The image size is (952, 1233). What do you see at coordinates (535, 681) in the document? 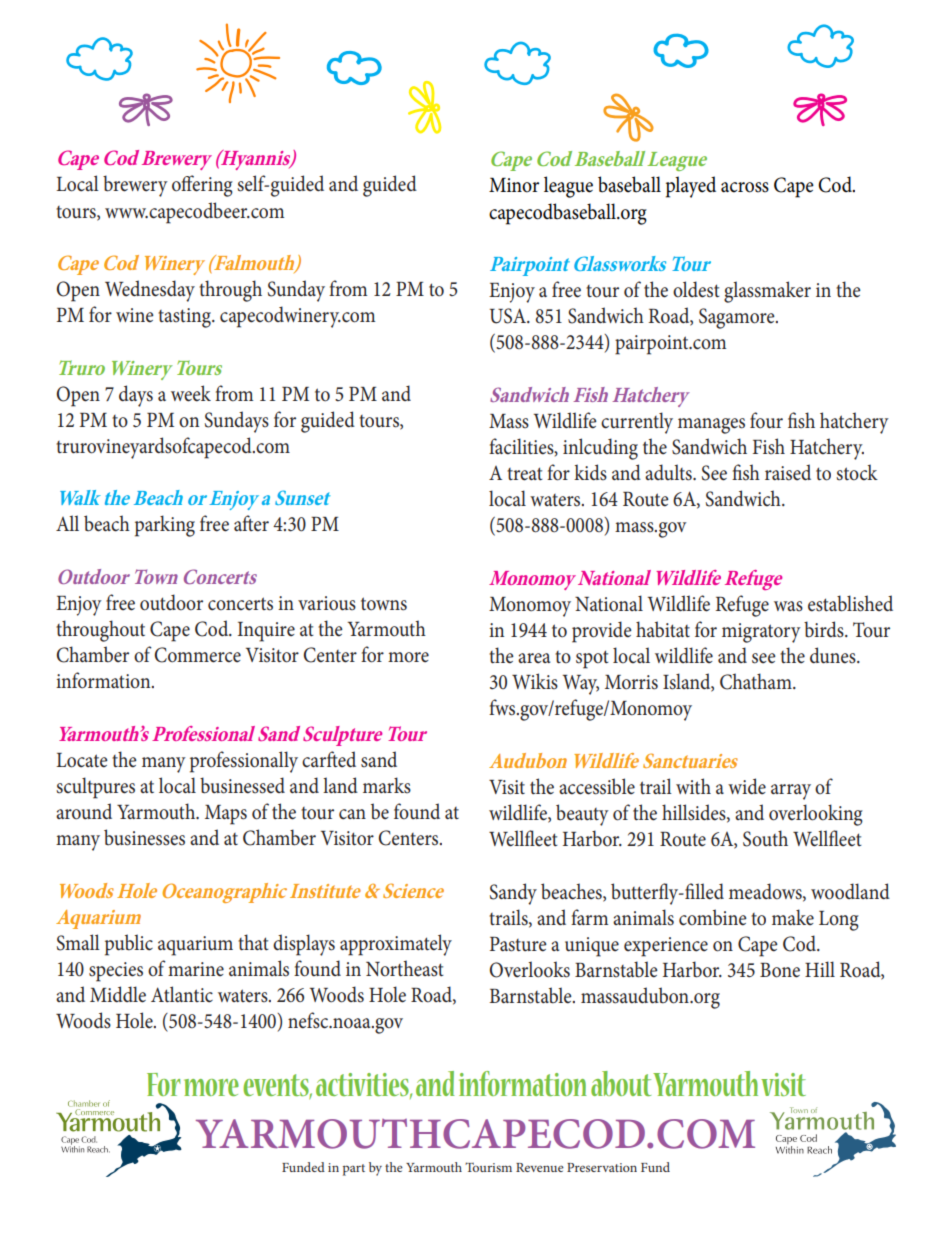
I see `Wikis` at bounding box center [535, 681].
